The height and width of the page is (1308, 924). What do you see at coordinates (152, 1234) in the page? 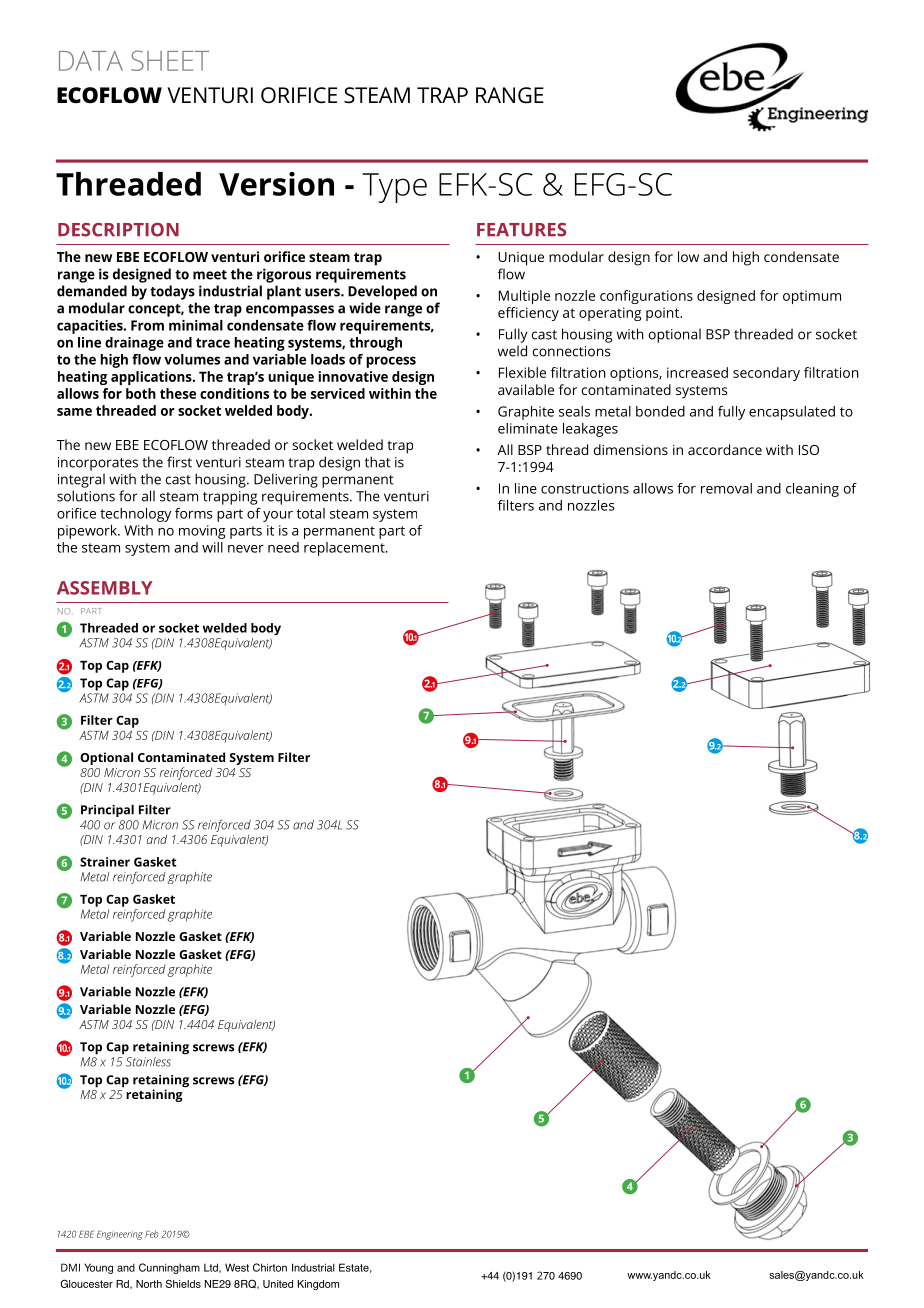
I see `Feb` at bounding box center [152, 1234].
